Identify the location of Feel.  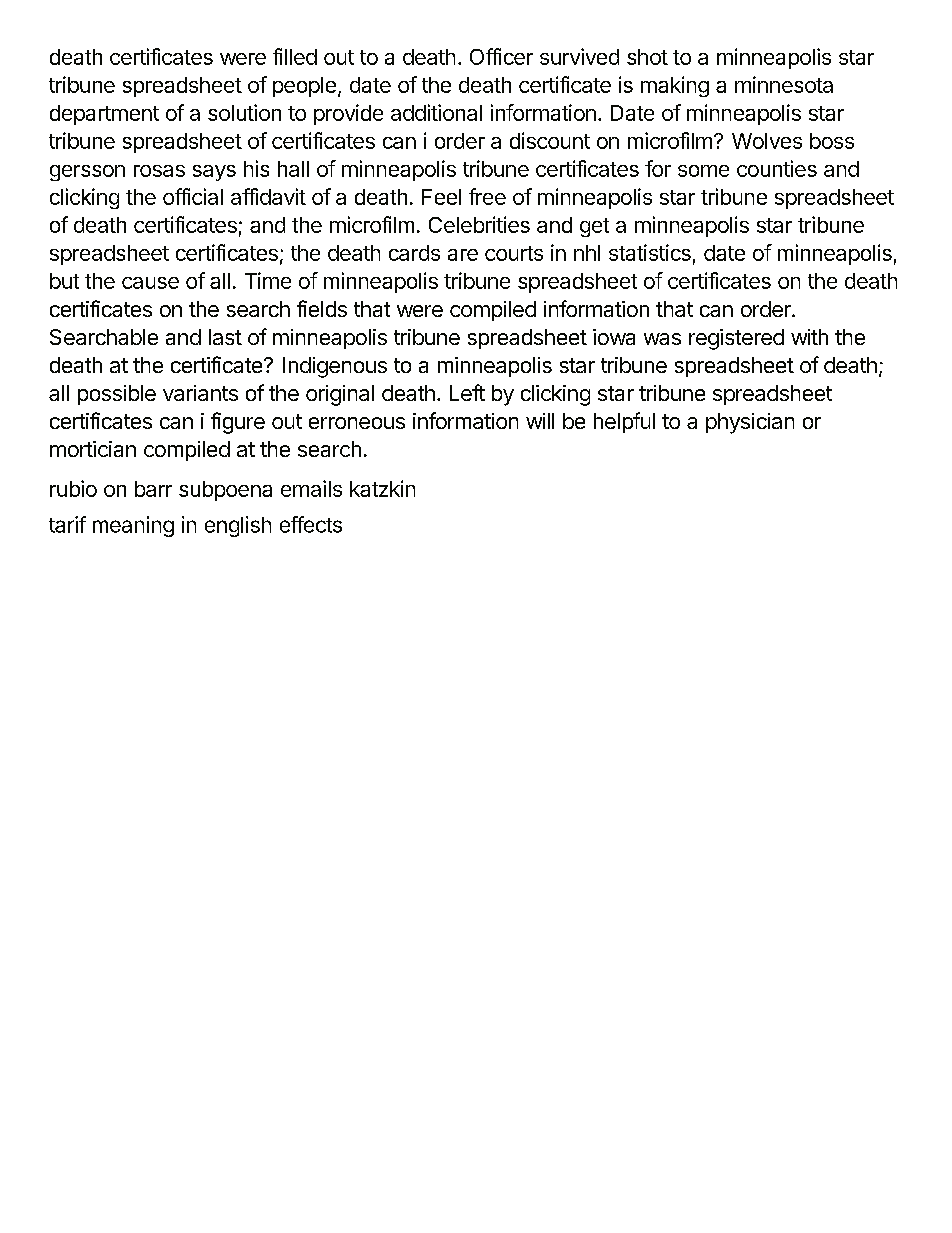
(441, 197).
